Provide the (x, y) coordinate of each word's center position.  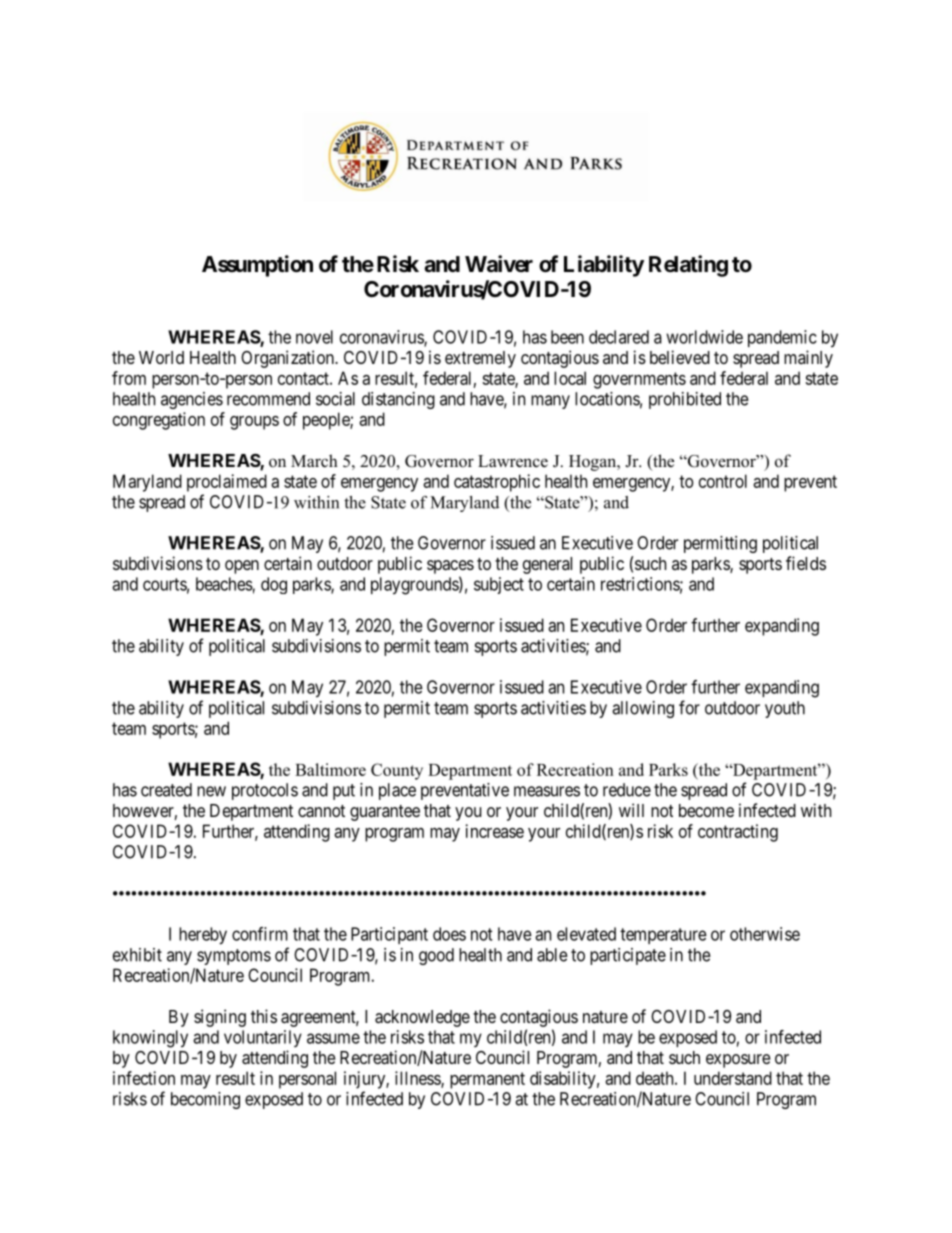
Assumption (257, 266)
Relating (688, 266)
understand (733, 1078)
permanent (487, 1080)
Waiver (499, 263)
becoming (205, 1100)
